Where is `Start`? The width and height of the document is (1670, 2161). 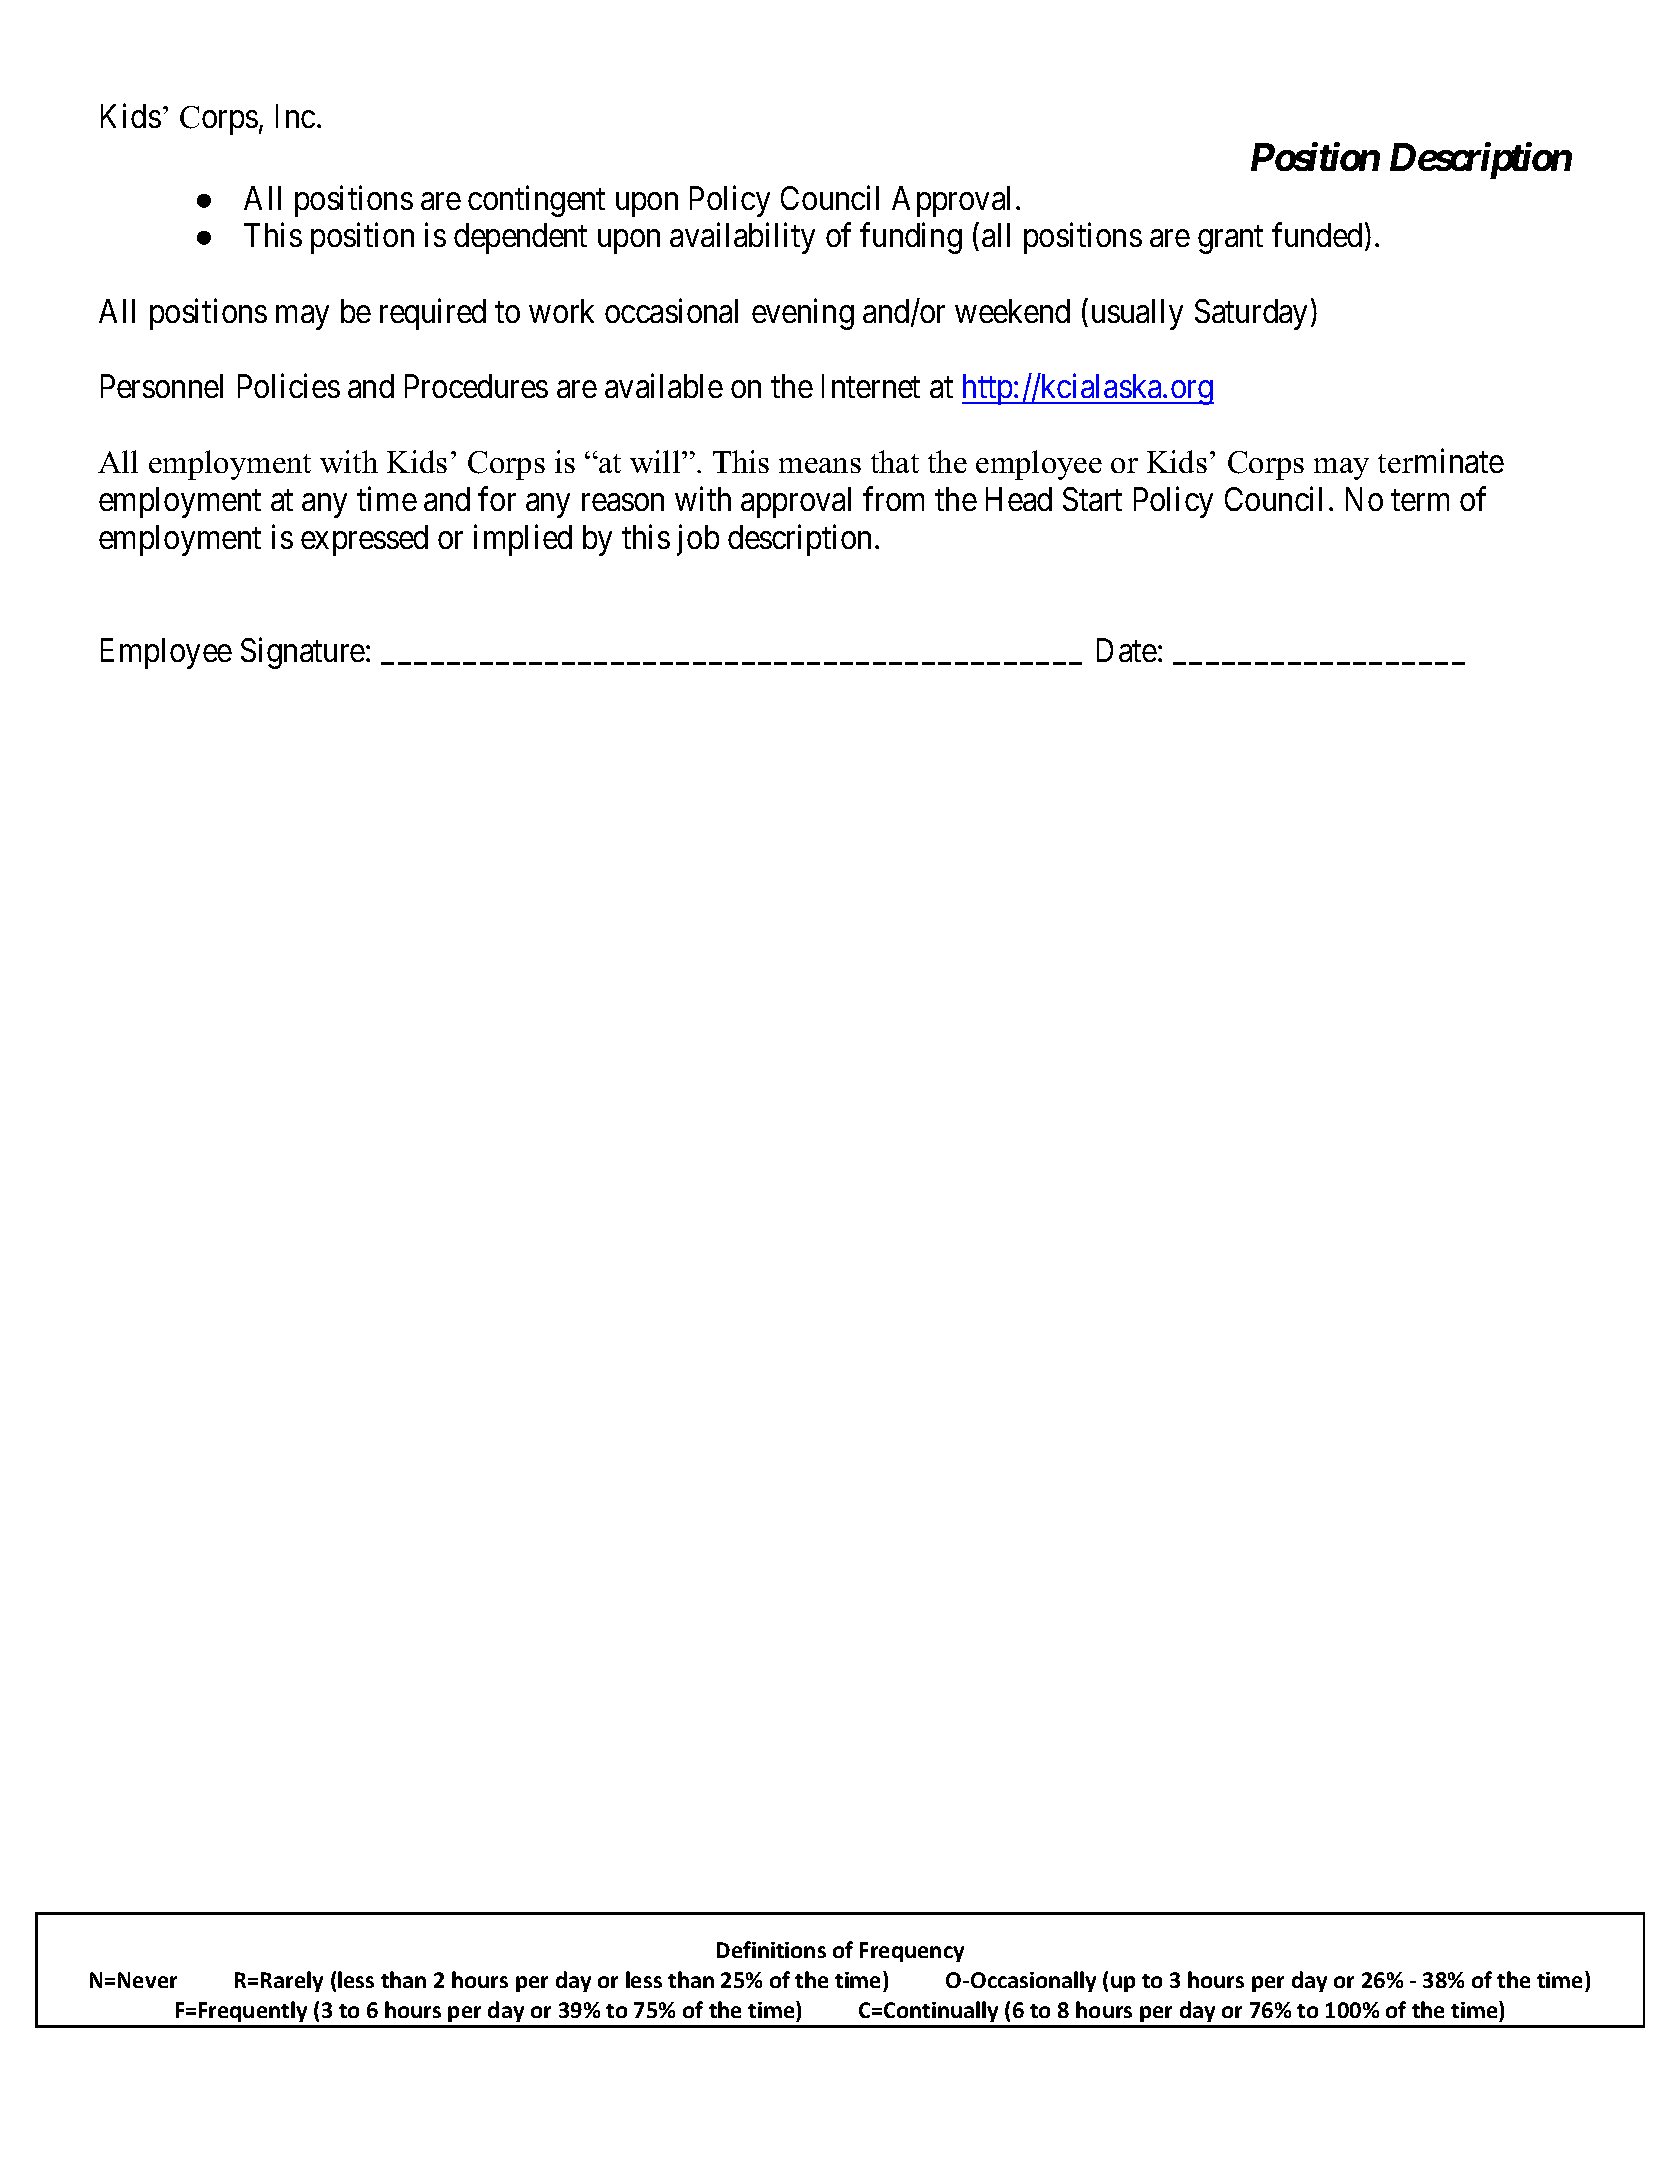
Start is located at coordinates (1092, 499).
